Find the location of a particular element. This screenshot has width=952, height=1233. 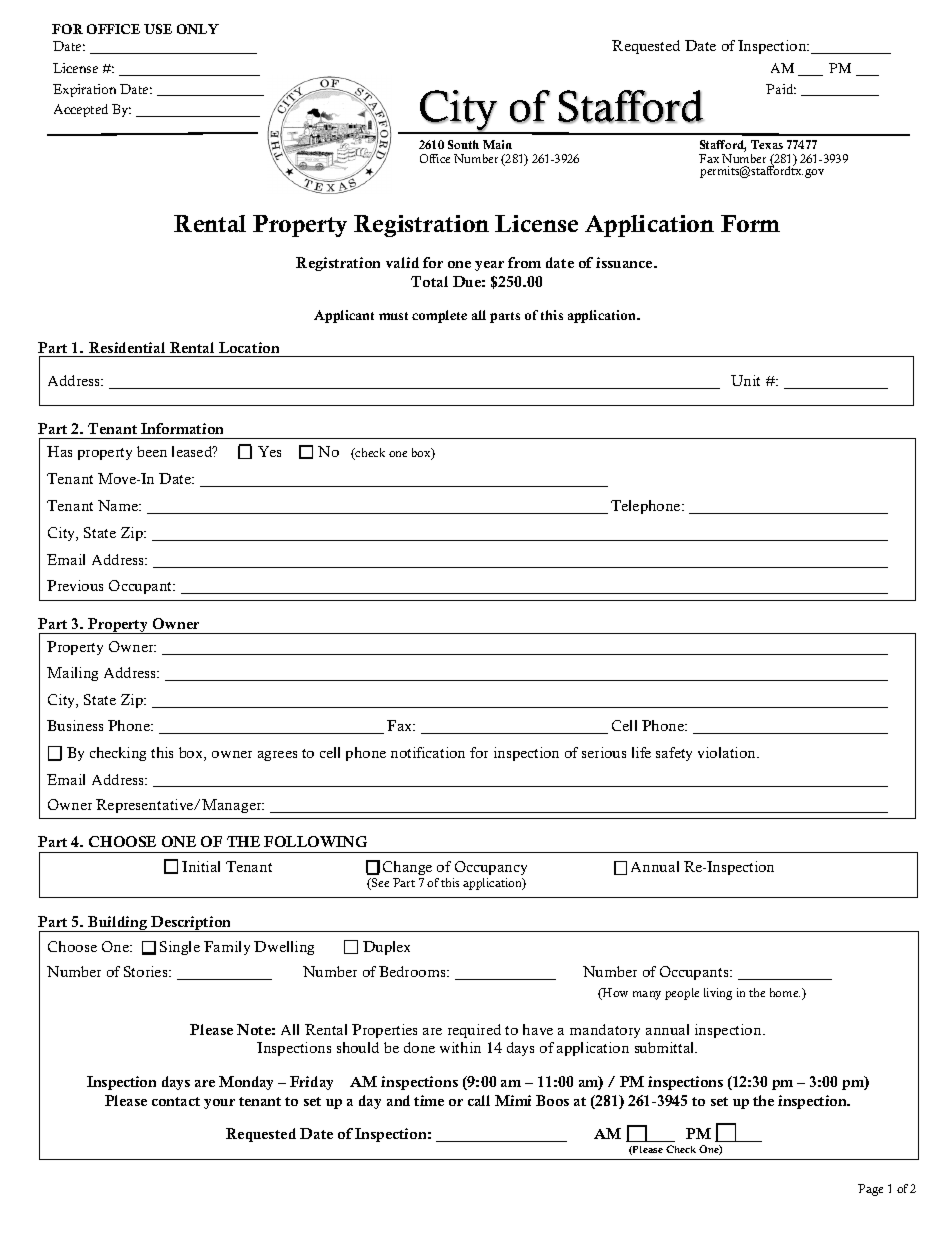

USE is located at coordinates (158, 29).
